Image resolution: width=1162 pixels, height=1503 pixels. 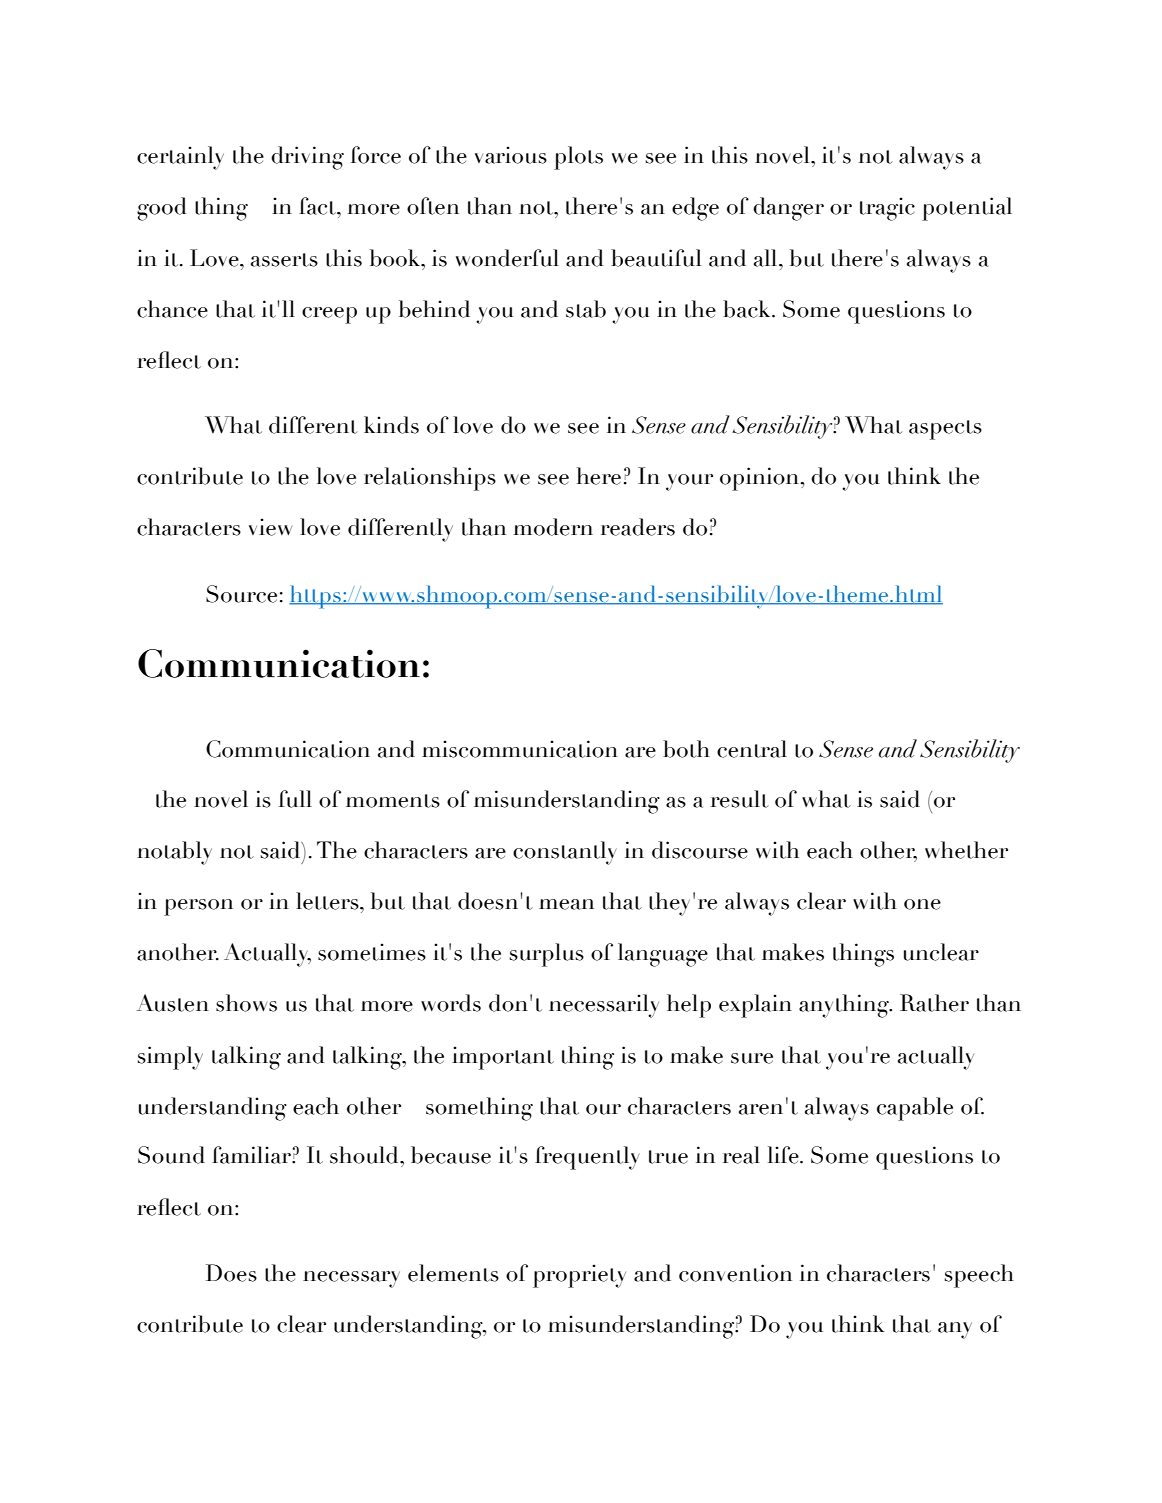 I want to click on one, so click(x=922, y=904).
